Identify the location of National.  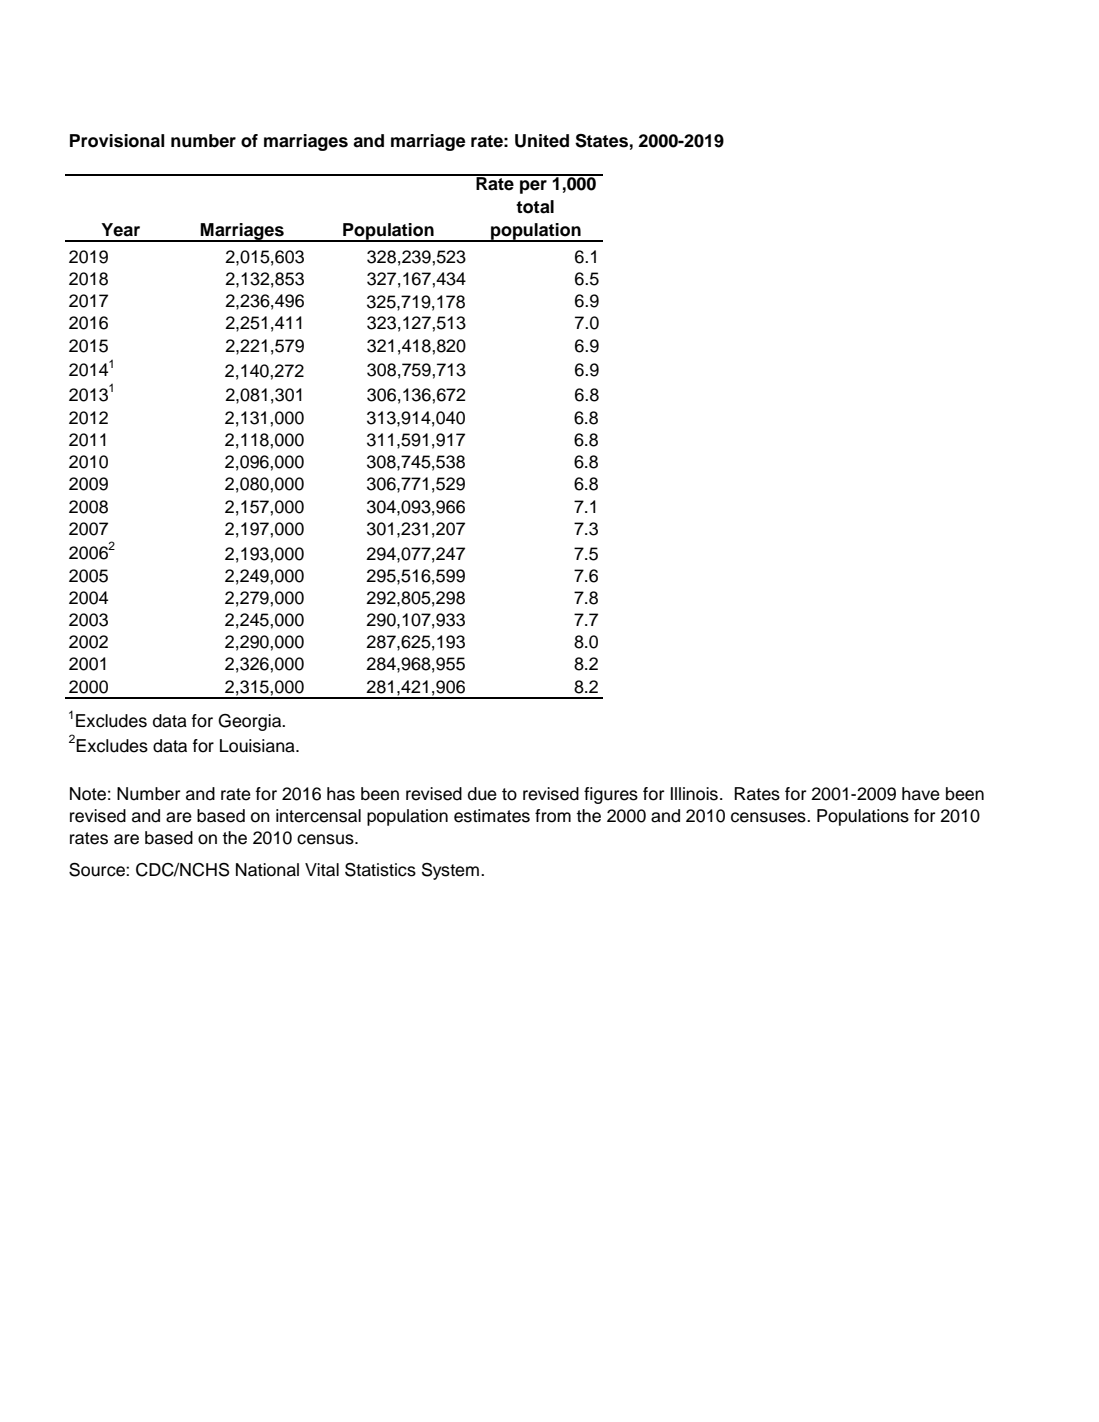
(267, 870).
